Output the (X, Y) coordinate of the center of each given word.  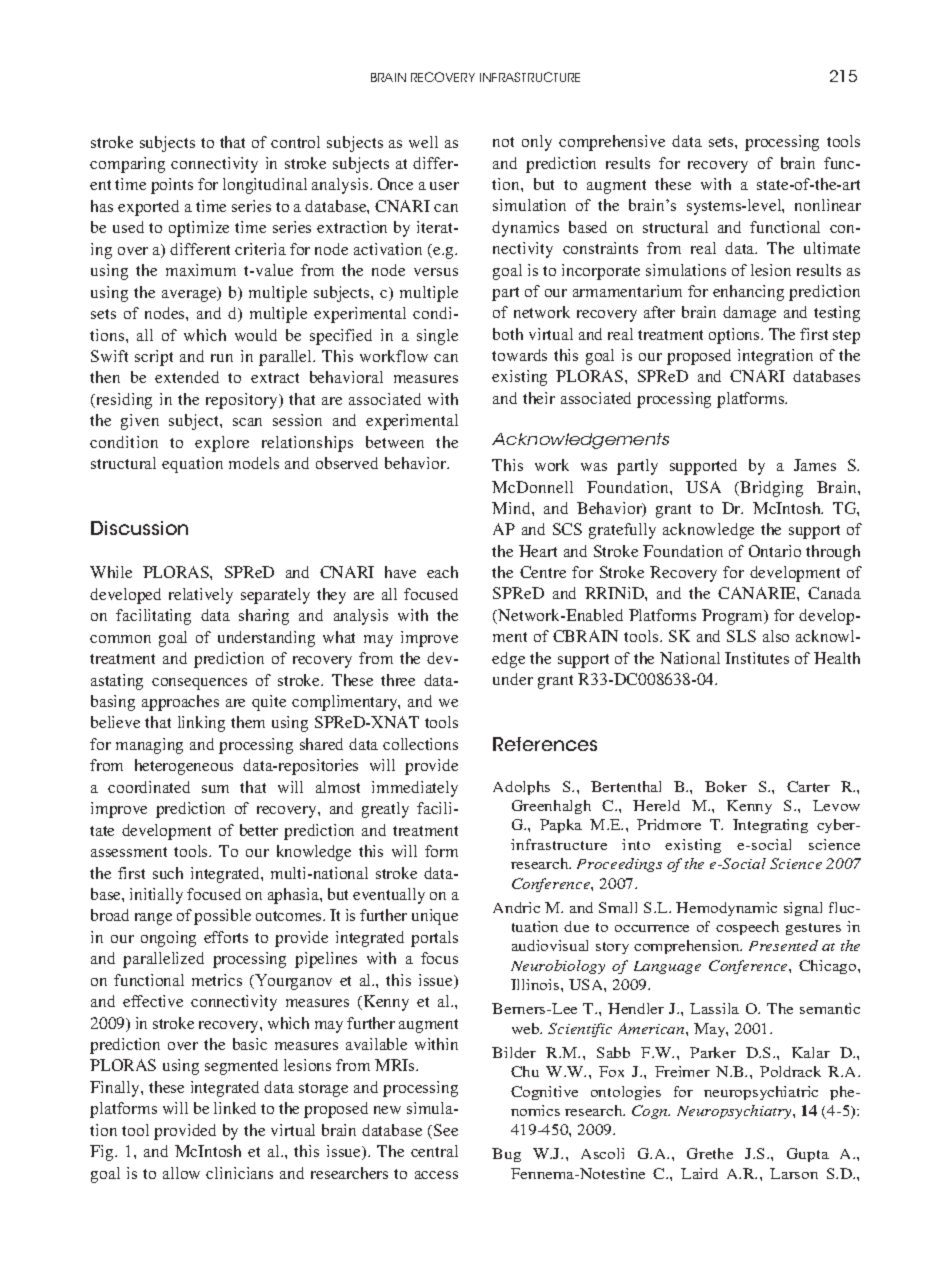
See (446, 1130)
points (172, 186)
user (444, 186)
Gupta (808, 1155)
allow (181, 1173)
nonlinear (828, 205)
